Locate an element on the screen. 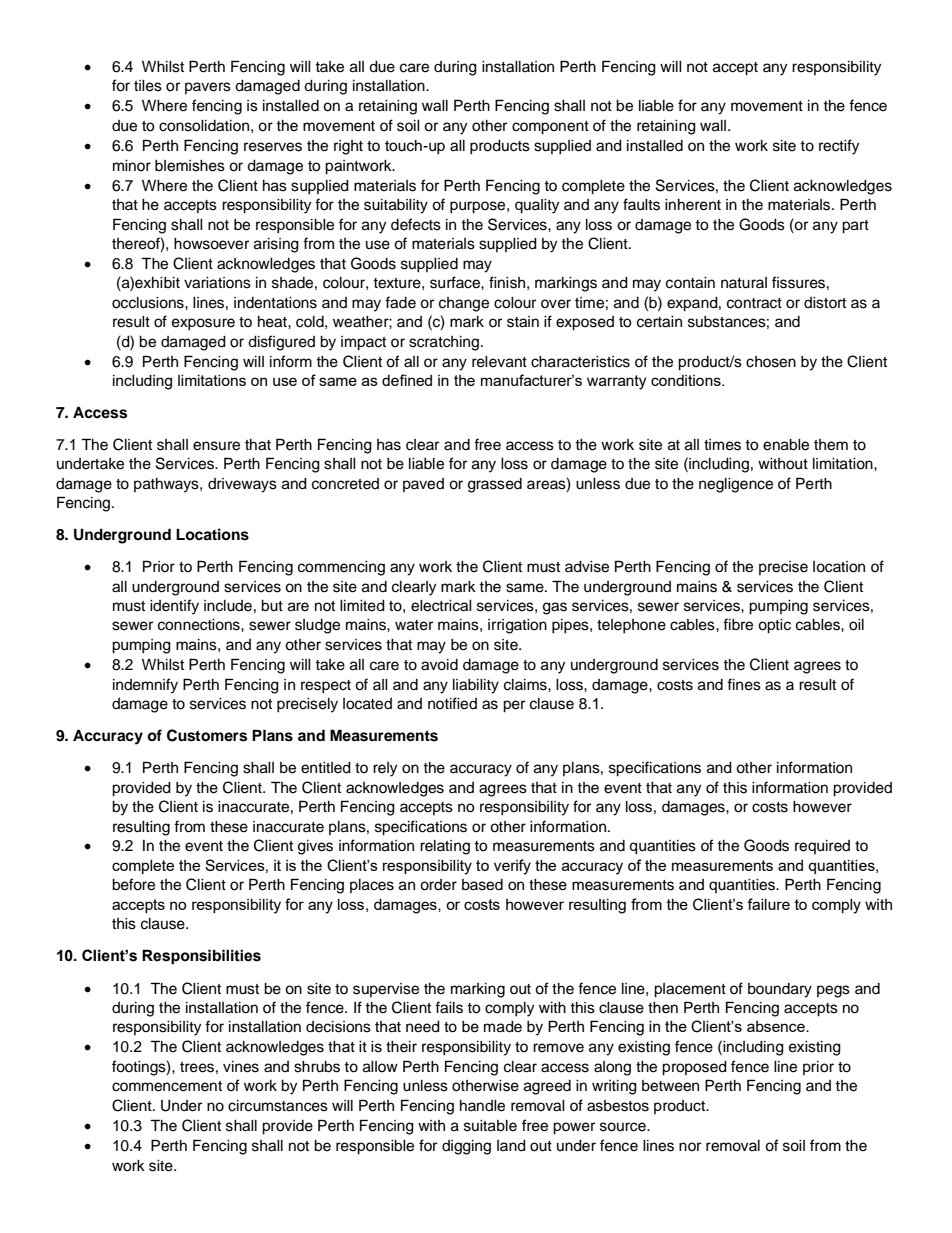  chosen is located at coordinates (771, 362).
